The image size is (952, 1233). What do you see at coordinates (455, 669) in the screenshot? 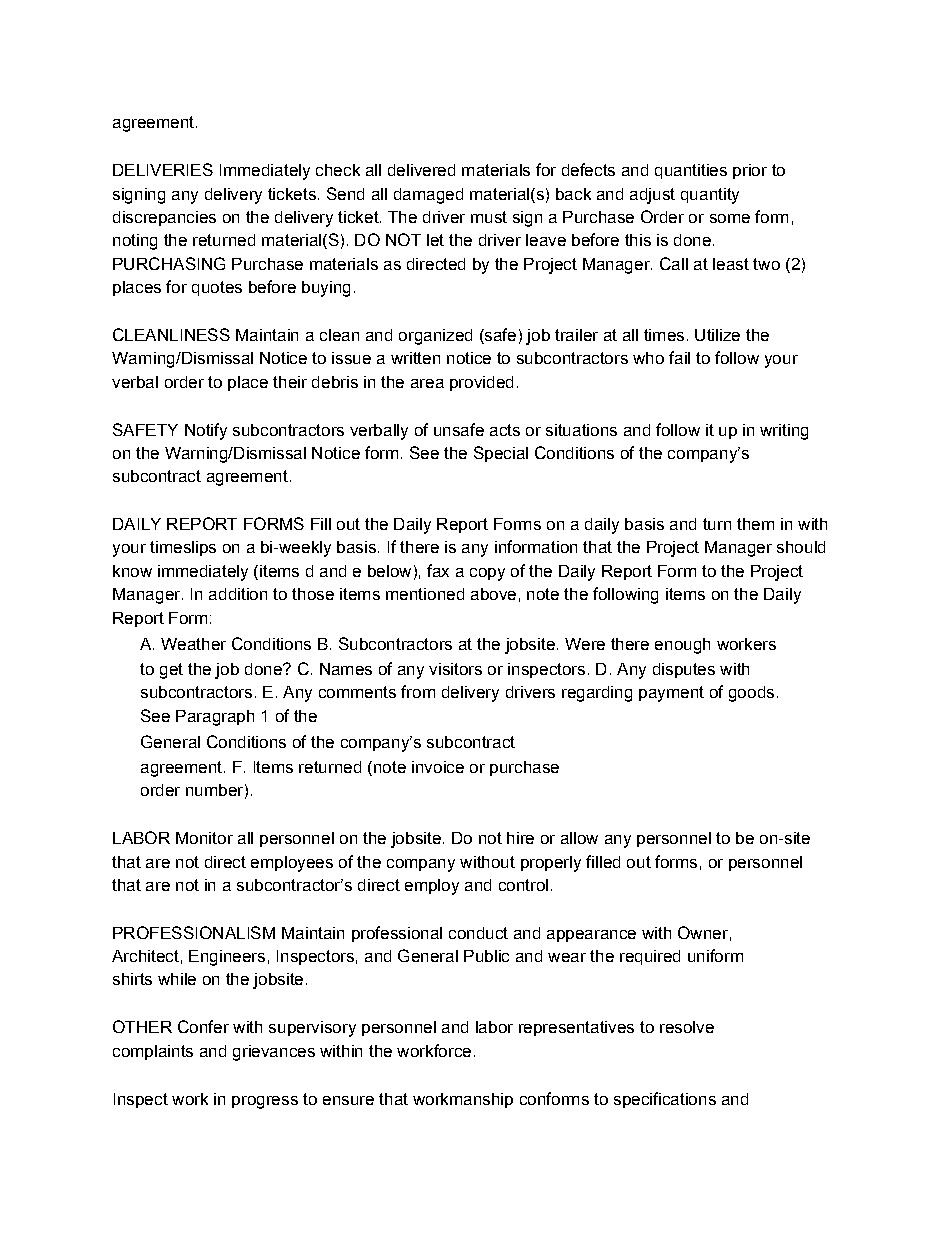
I see `visitors` at bounding box center [455, 669].
